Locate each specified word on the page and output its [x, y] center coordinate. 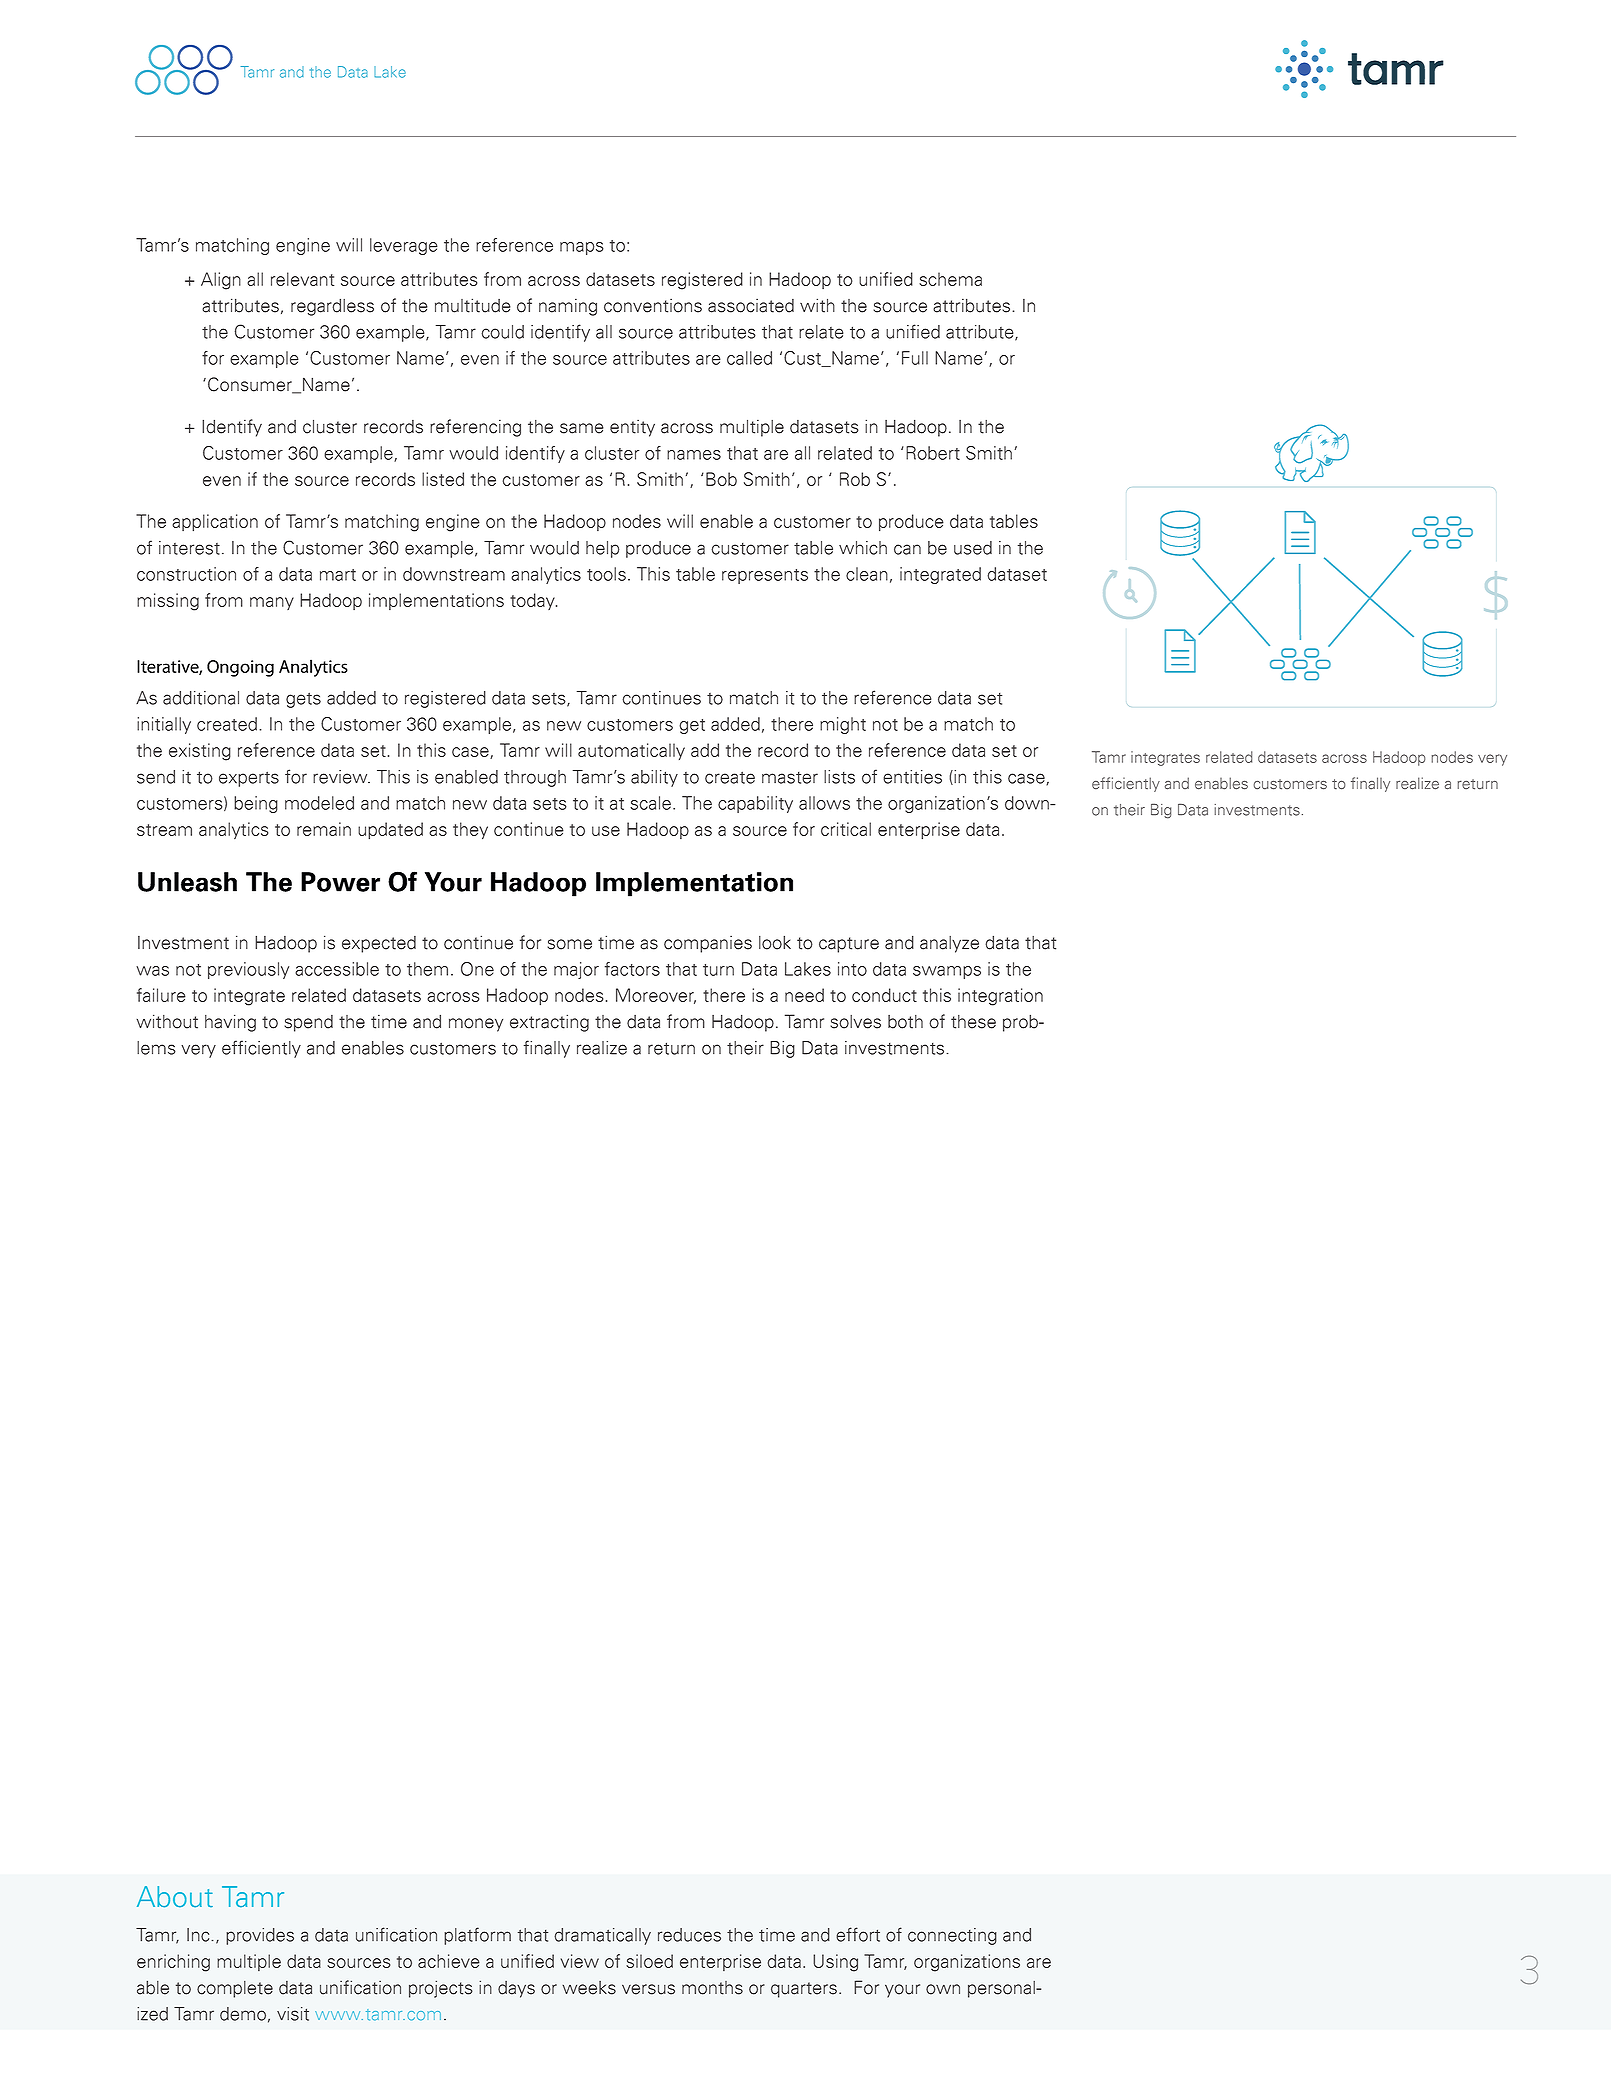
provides [260, 1936]
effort [858, 1934]
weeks [589, 1988]
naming [568, 307]
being [256, 804]
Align [221, 281]
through [535, 778]
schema [950, 279]
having [230, 1023]
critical [846, 829]
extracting [549, 1023]
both [905, 1022]
